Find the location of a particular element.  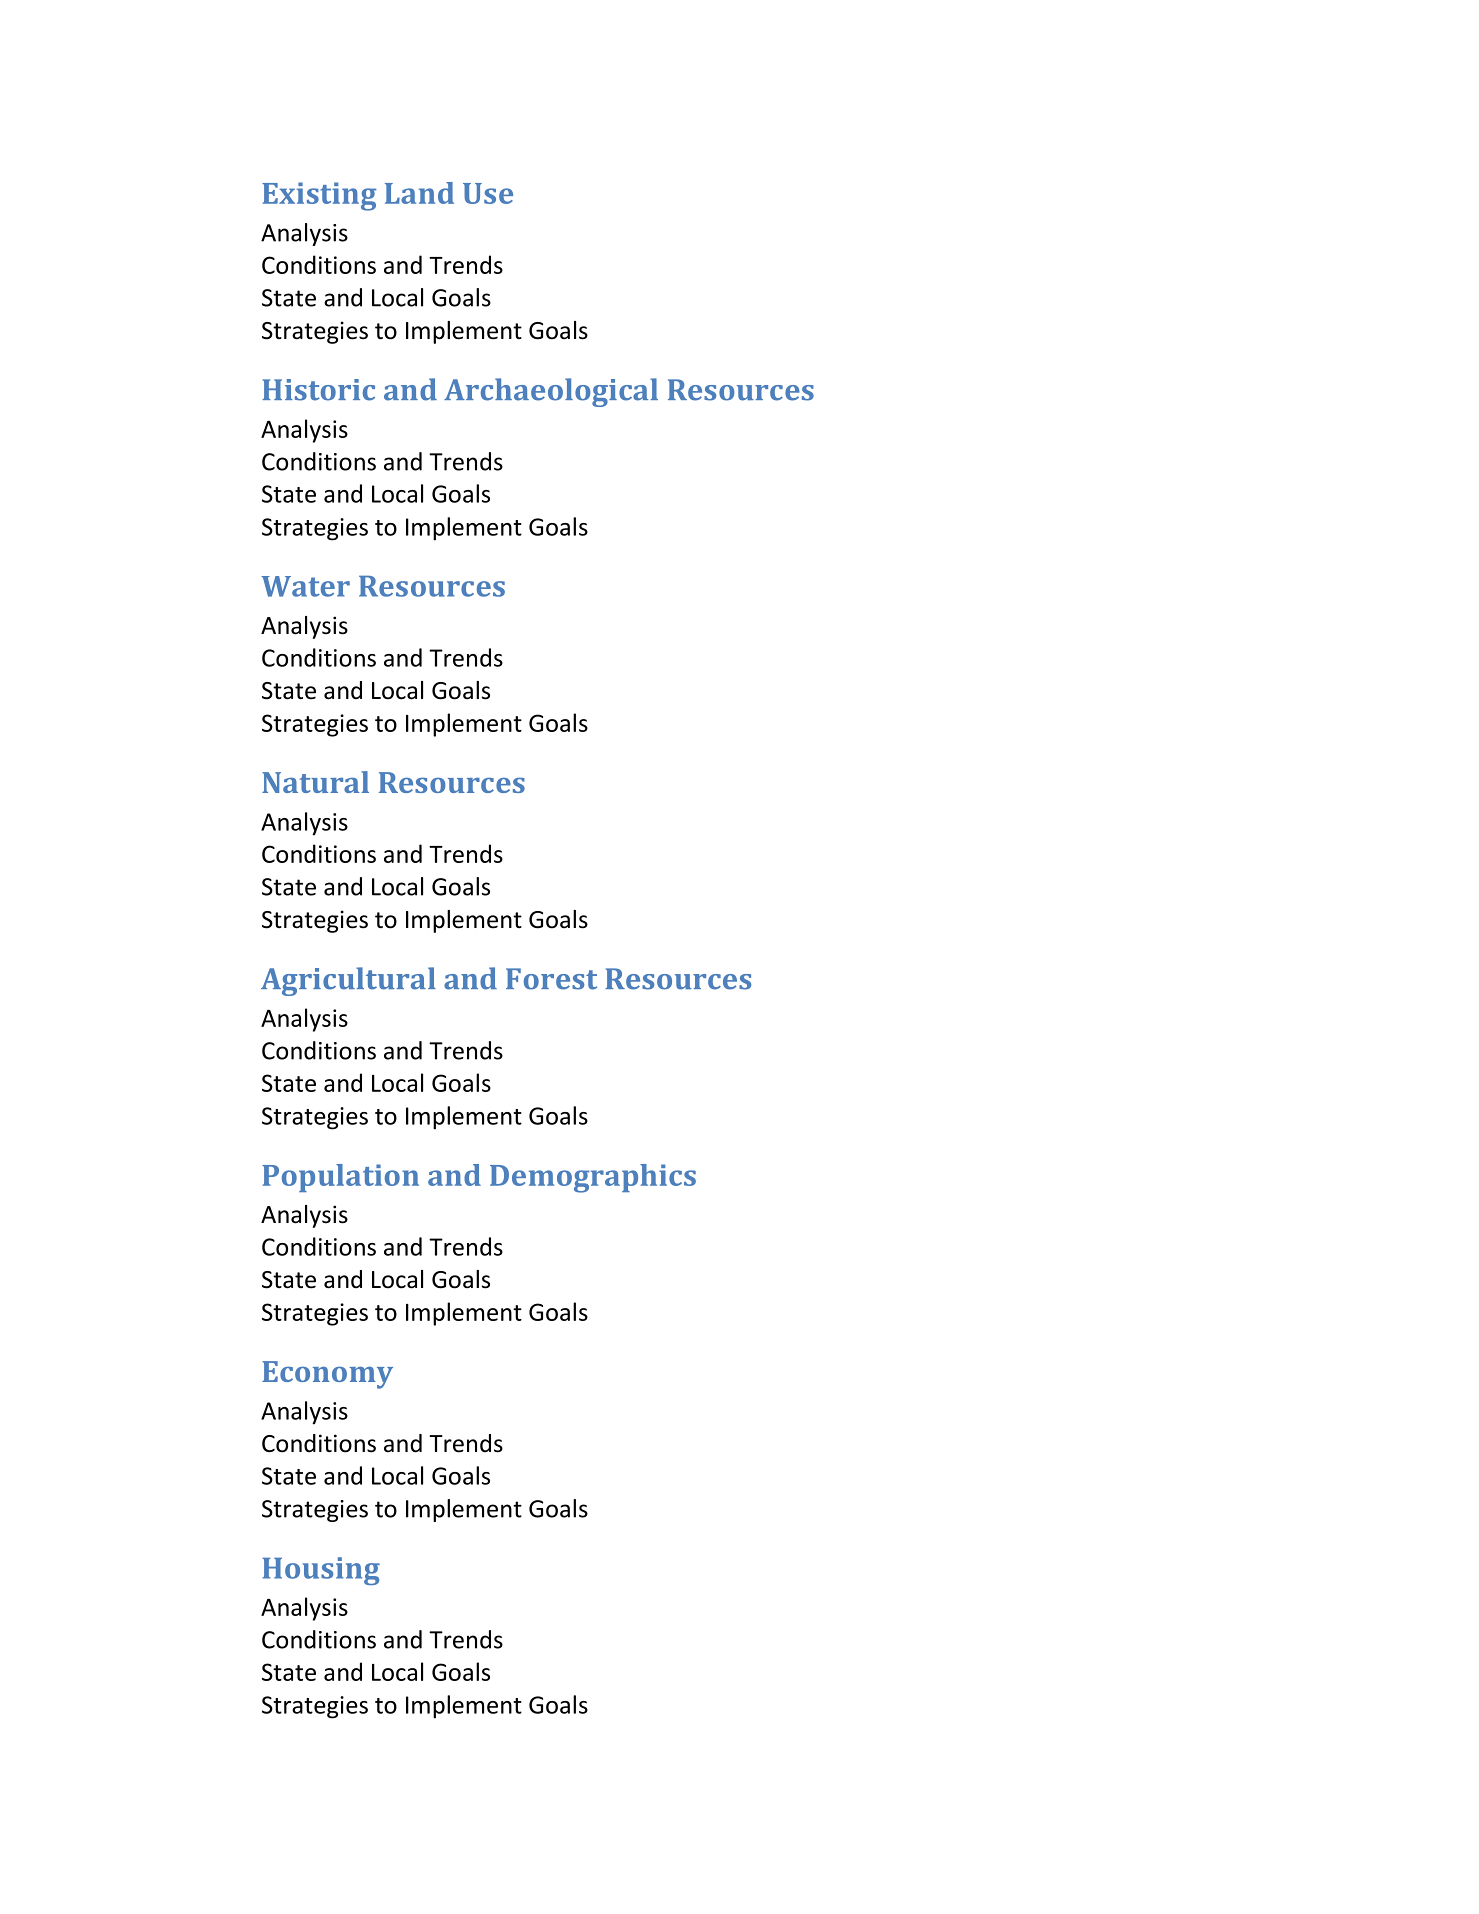

Population is located at coordinates (340, 1178).
